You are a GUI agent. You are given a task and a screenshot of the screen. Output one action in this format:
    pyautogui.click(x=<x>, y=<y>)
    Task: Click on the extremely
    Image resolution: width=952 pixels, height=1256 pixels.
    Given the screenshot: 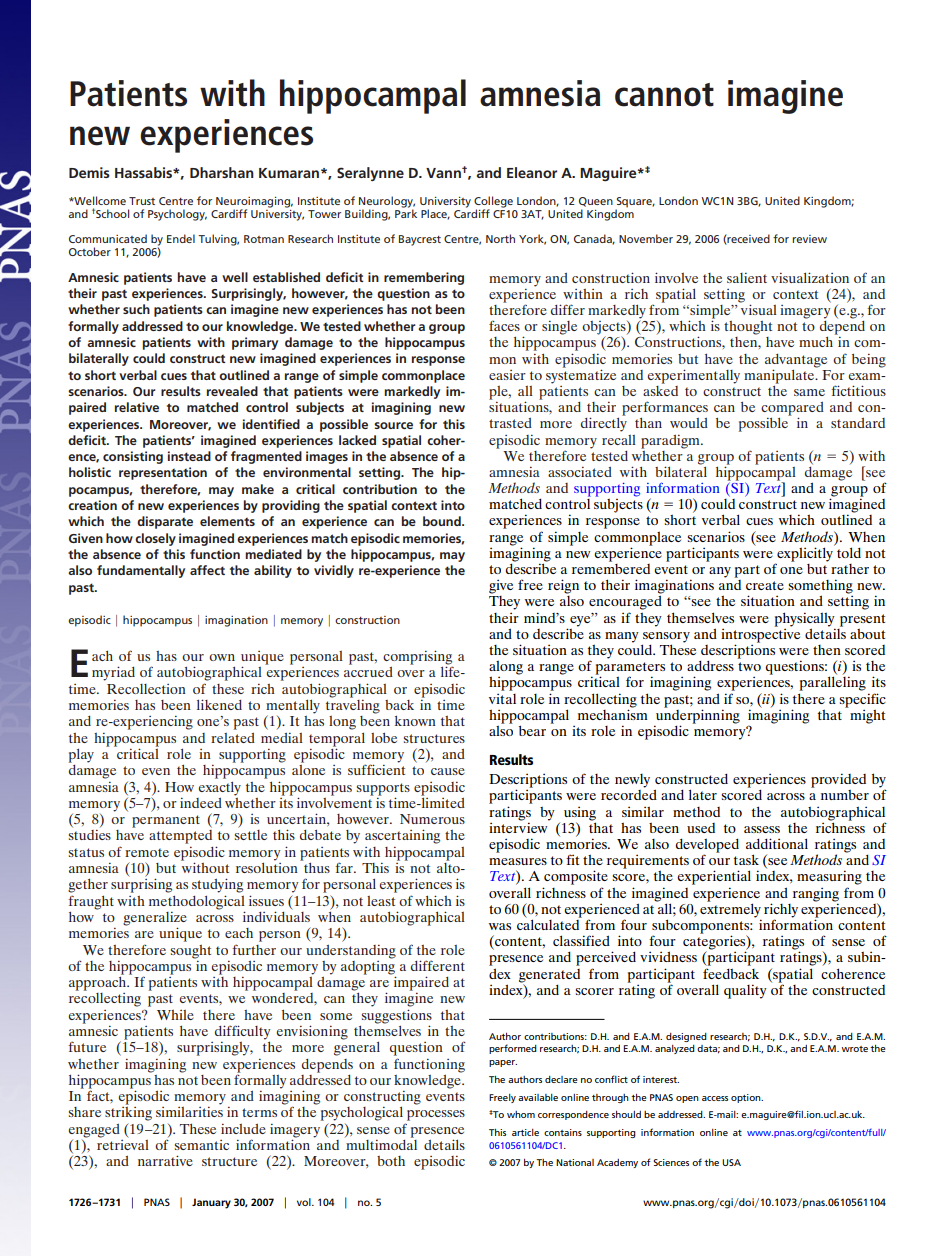 What is the action you would take?
    pyautogui.click(x=730, y=910)
